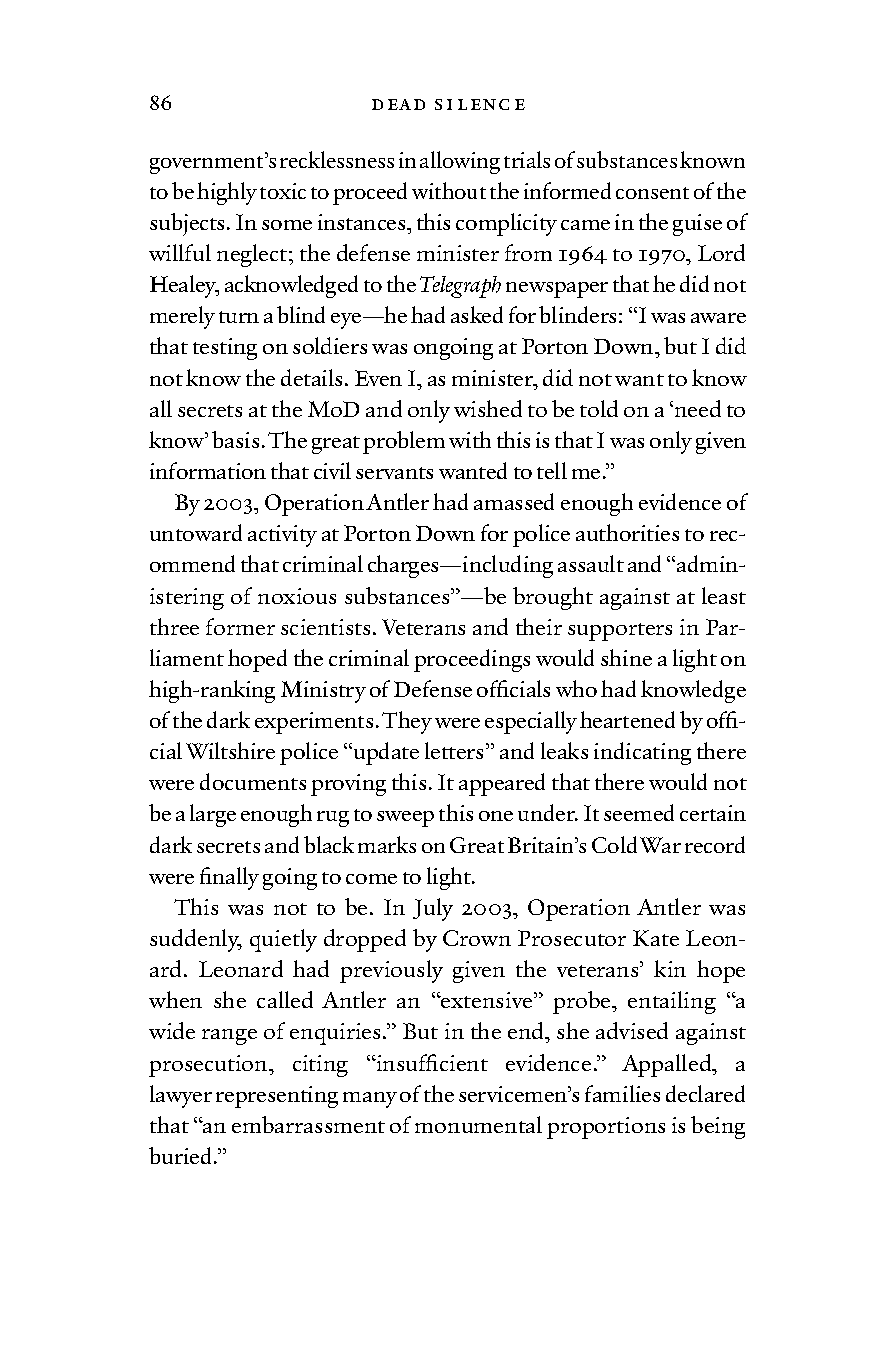  I want to click on Cold, so click(614, 844).
